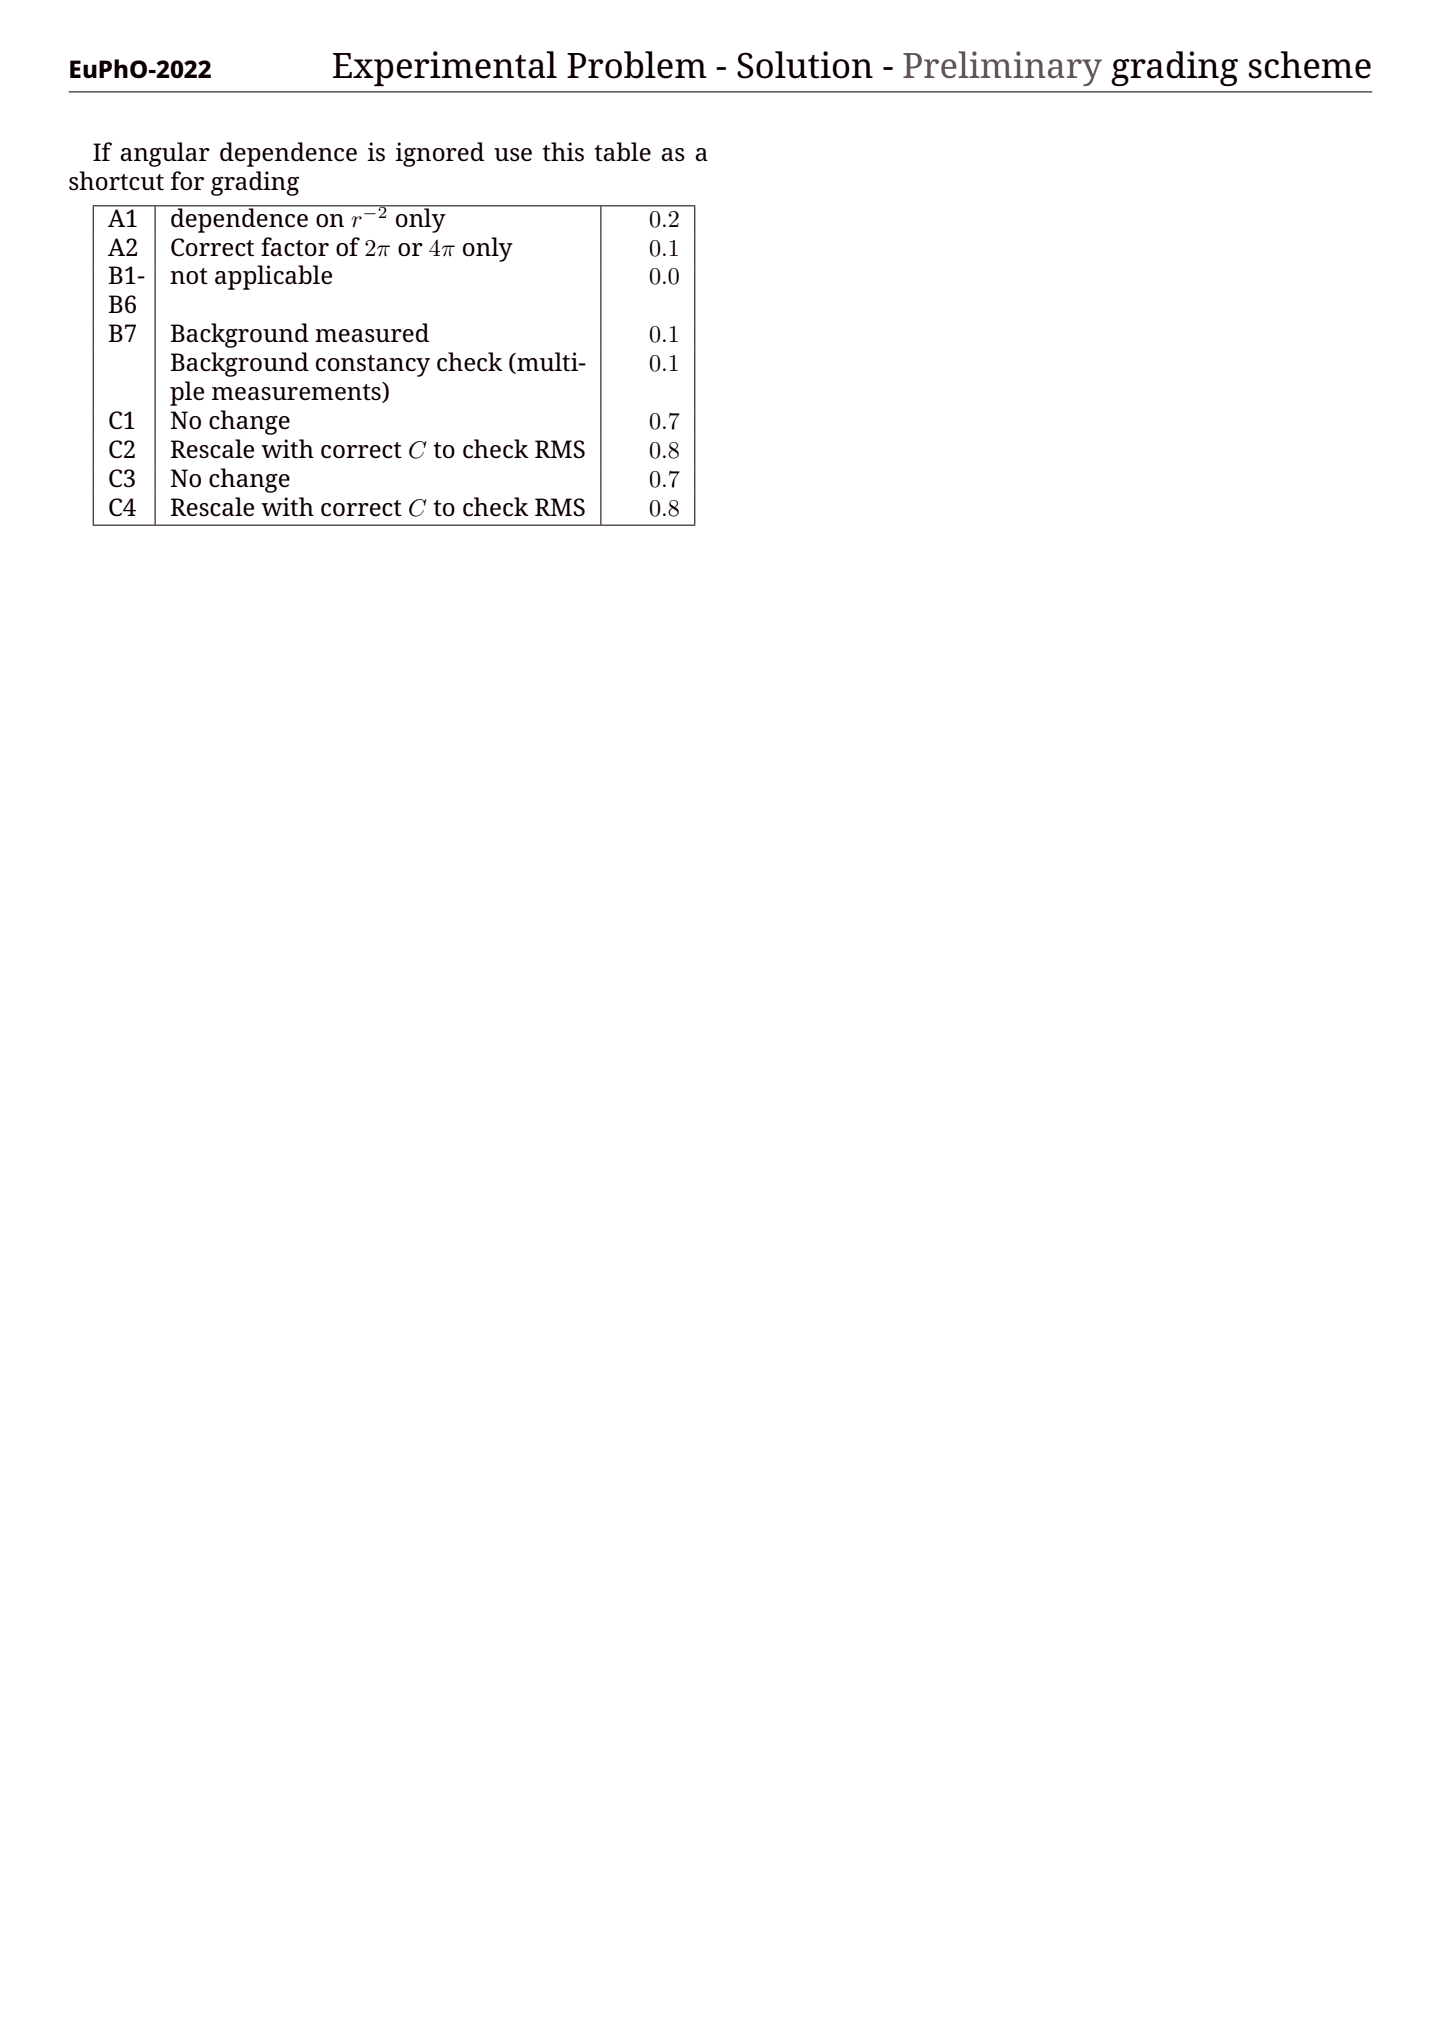 The height and width of the image is (2038, 1441). Describe the element at coordinates (637, 65) in the image. I see `Problem` at that location.
